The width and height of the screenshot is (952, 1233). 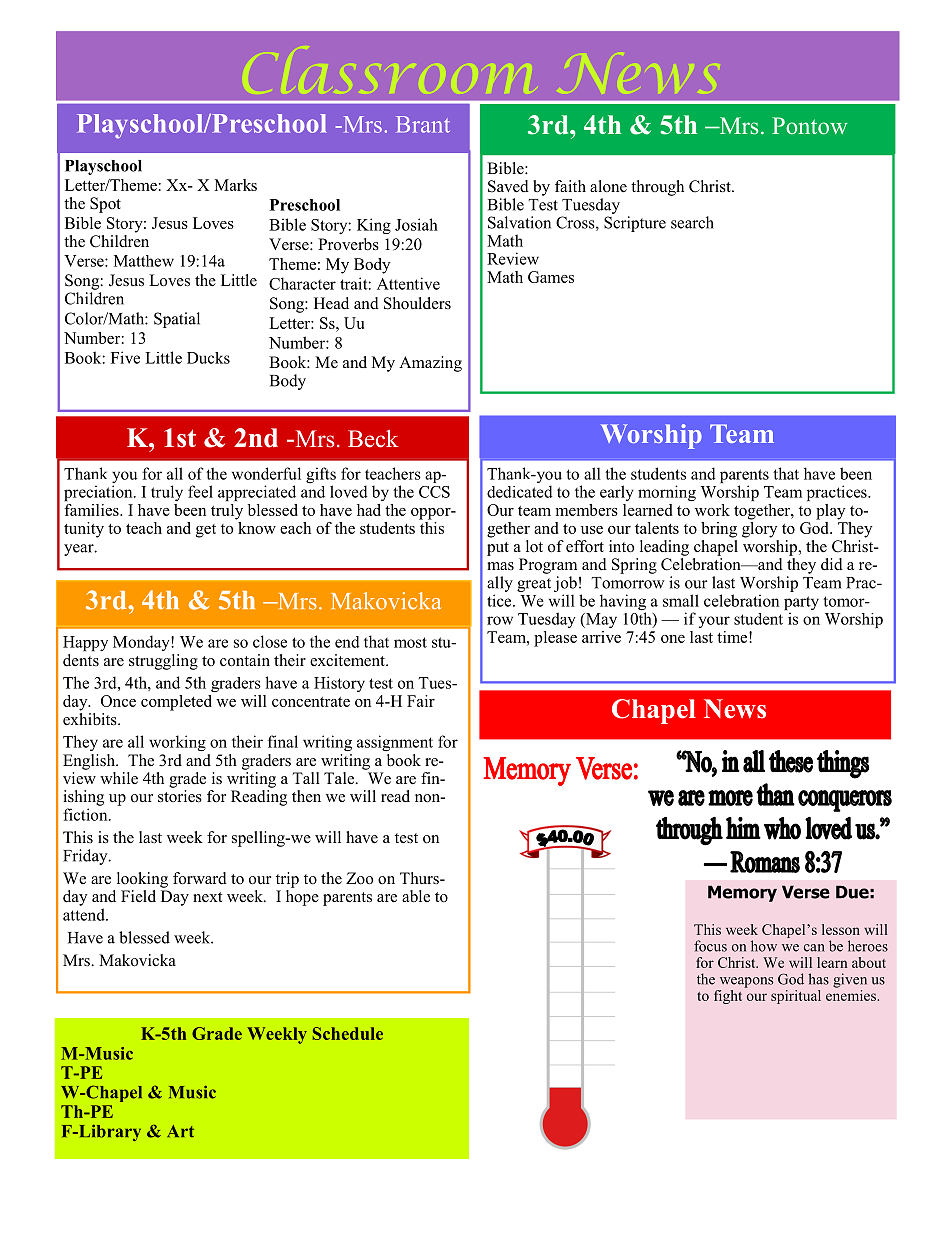 I want to click on Ducks, so click(x=208, y=358).
